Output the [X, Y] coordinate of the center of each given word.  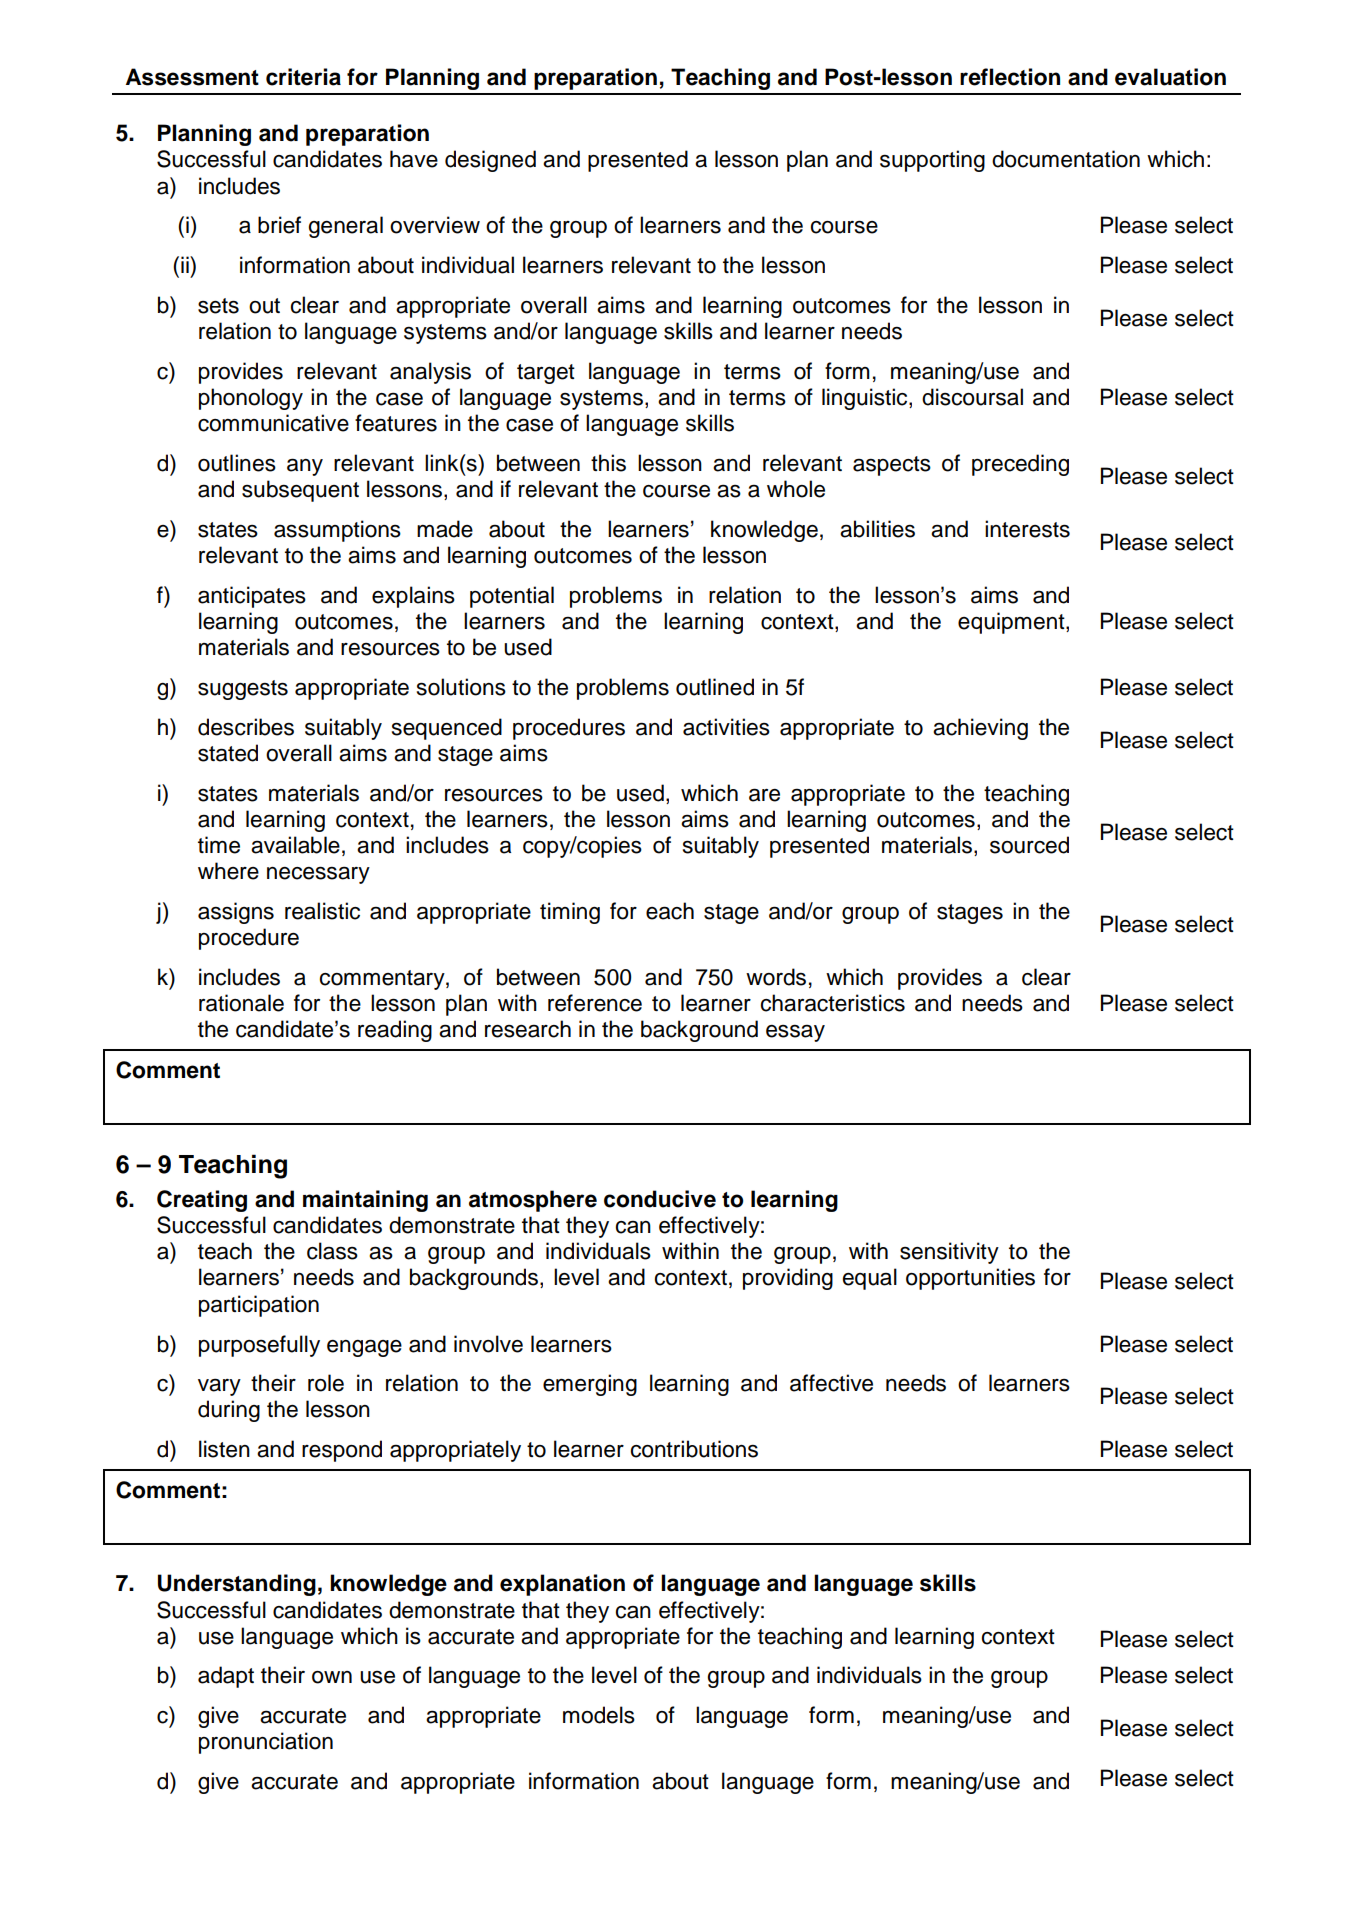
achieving [980, 729]
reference [595, 1003]
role [326, 1383]
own [332, 1677]
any [305, 467]
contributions [694, 1449]
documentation [1066, 159]
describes [246, 727]
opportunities [970, 1279]
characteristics [833, 1003]
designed [490, 161]
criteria [303, 77]
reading [395, 1031]
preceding [1020, 465]
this [608, 463]
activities [726, 727]
